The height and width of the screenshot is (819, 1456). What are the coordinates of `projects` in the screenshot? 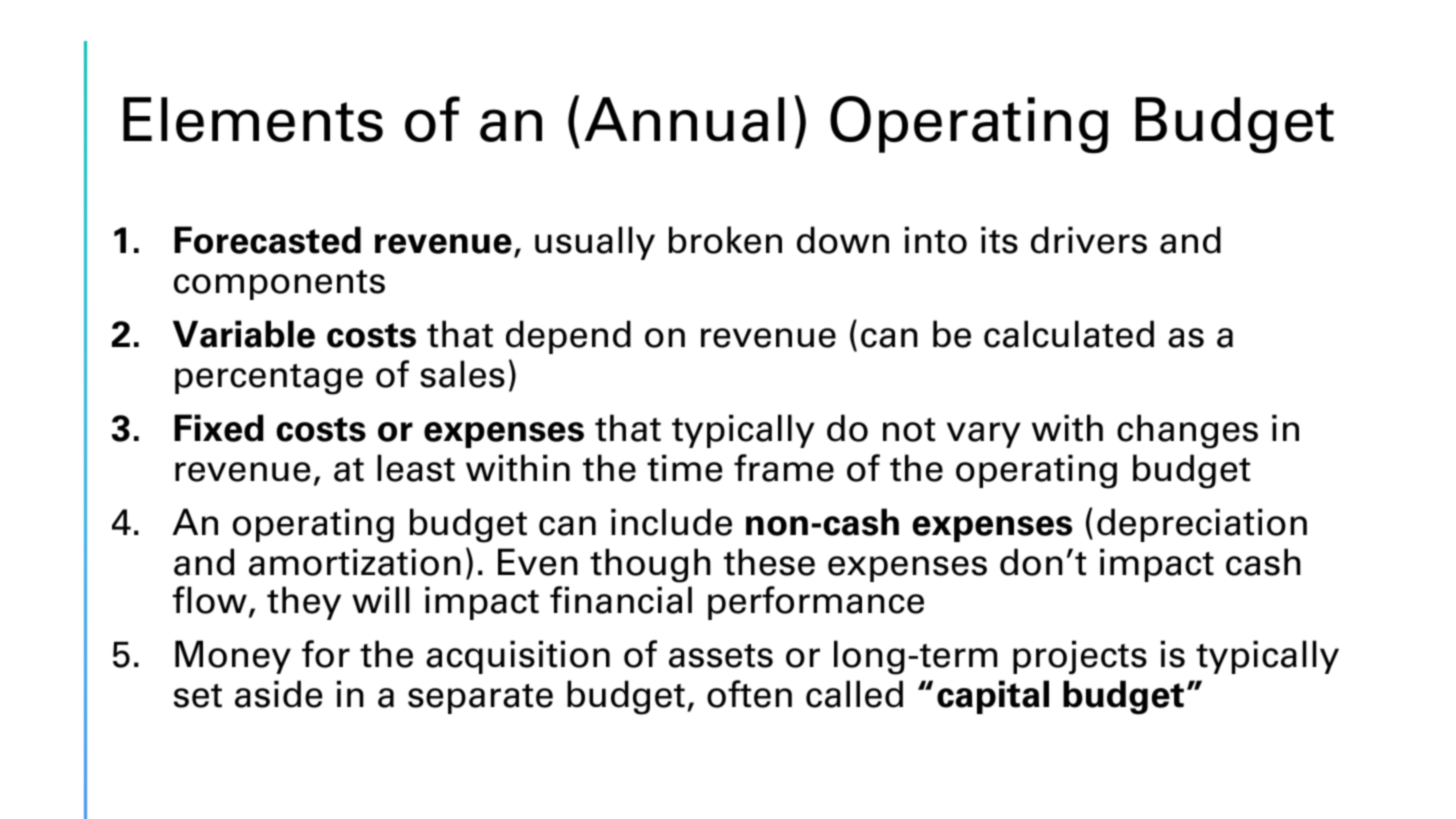 It's located at (1080, 657).
